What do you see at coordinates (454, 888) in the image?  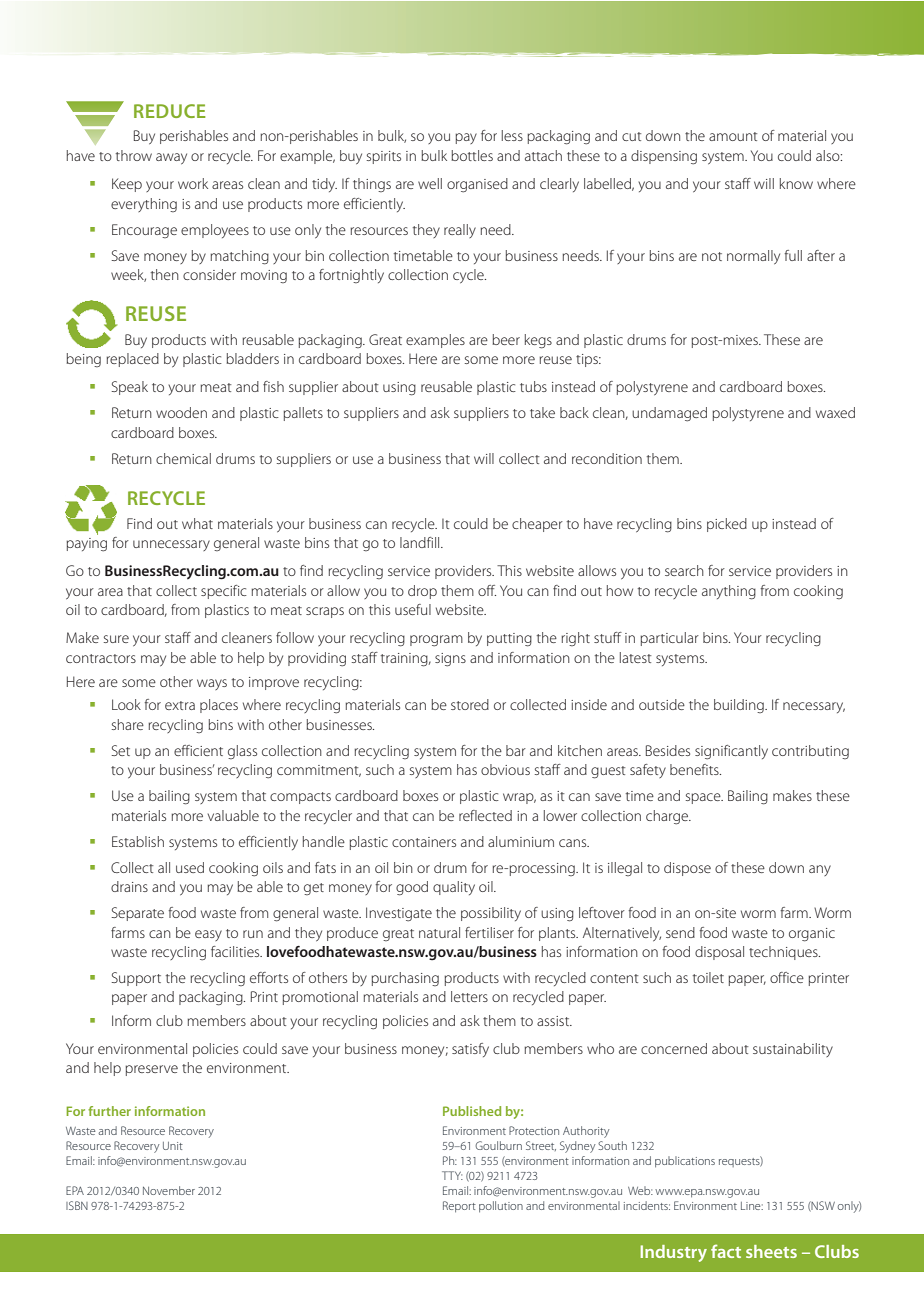 I see `quality` at bounding box center [454, 888].
